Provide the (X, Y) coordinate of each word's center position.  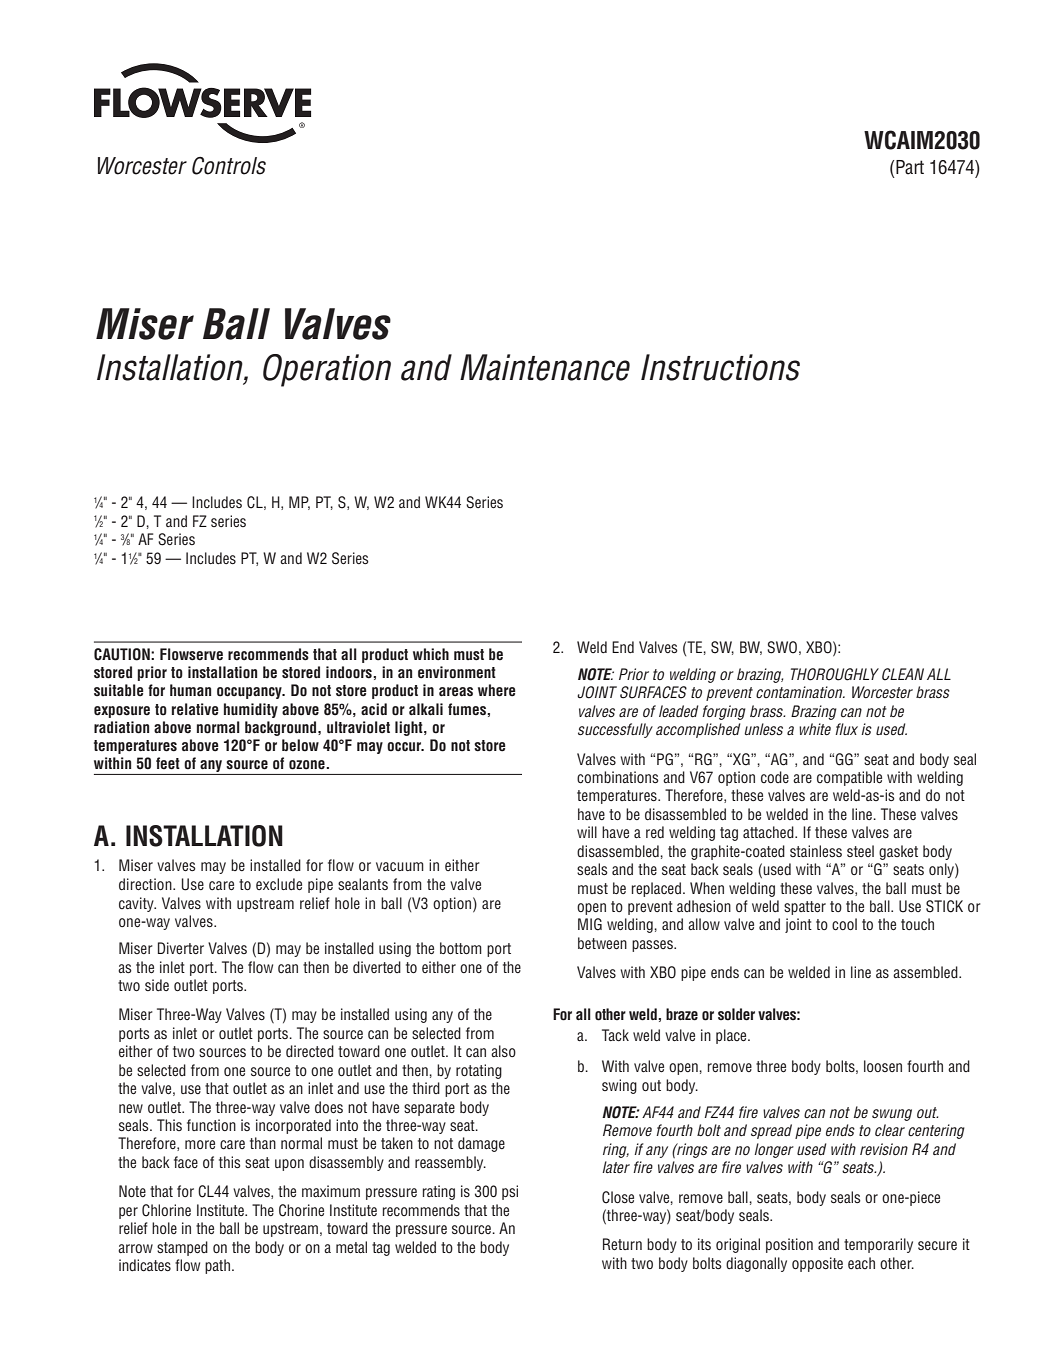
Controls (229, 166)
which (431, 654)
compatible (849, 778)
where (497, 690)
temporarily (878, 1245)
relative (195, 709)
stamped (182, 1248)
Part (910, 167)
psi (510, 1192)
